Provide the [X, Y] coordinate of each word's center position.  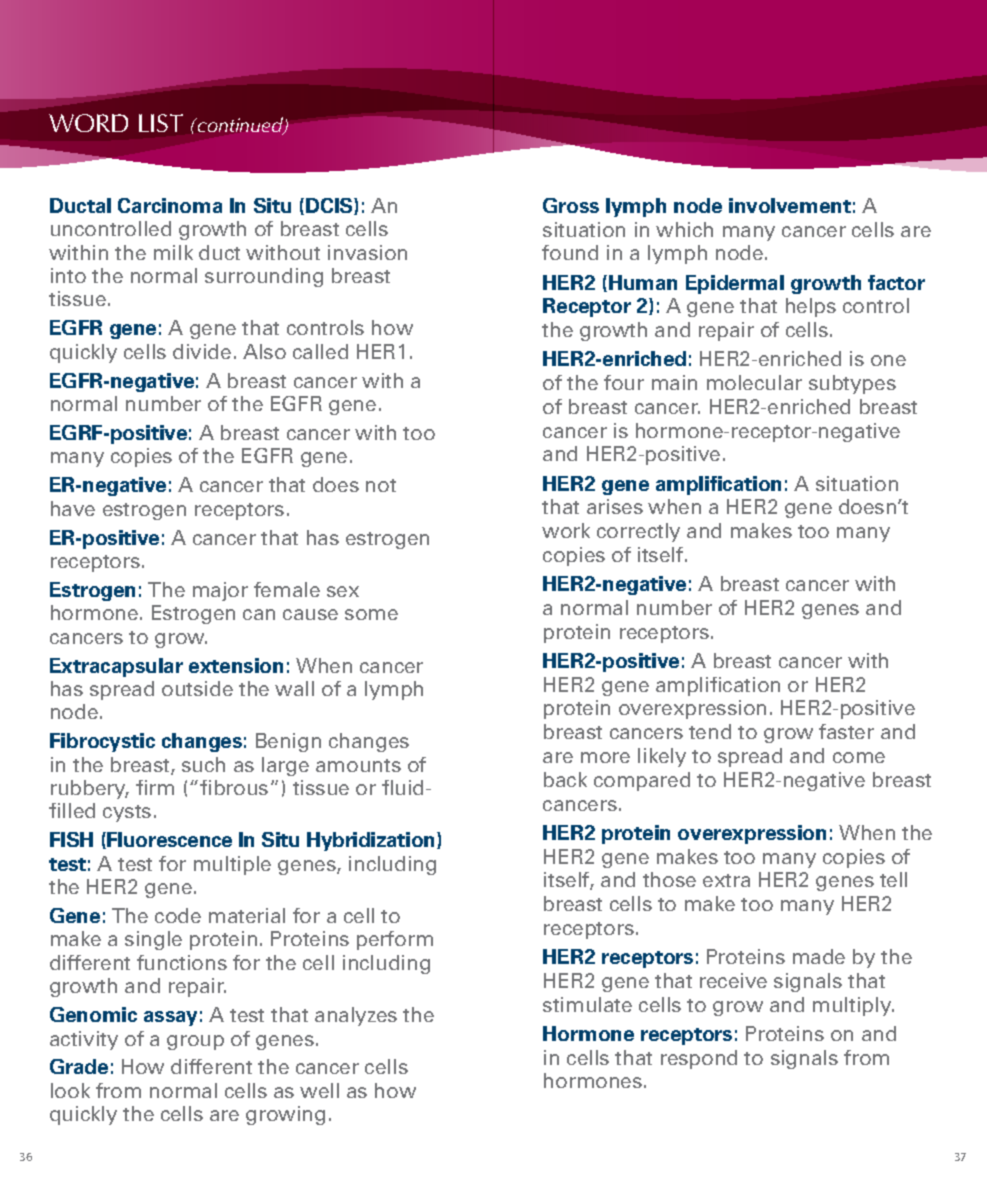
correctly [638, 532]
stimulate [587, 1004]
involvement [790, 205]
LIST [161, 123]
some [371, 614]
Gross [571, 205]
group [195, 1042]
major [220, 591]
